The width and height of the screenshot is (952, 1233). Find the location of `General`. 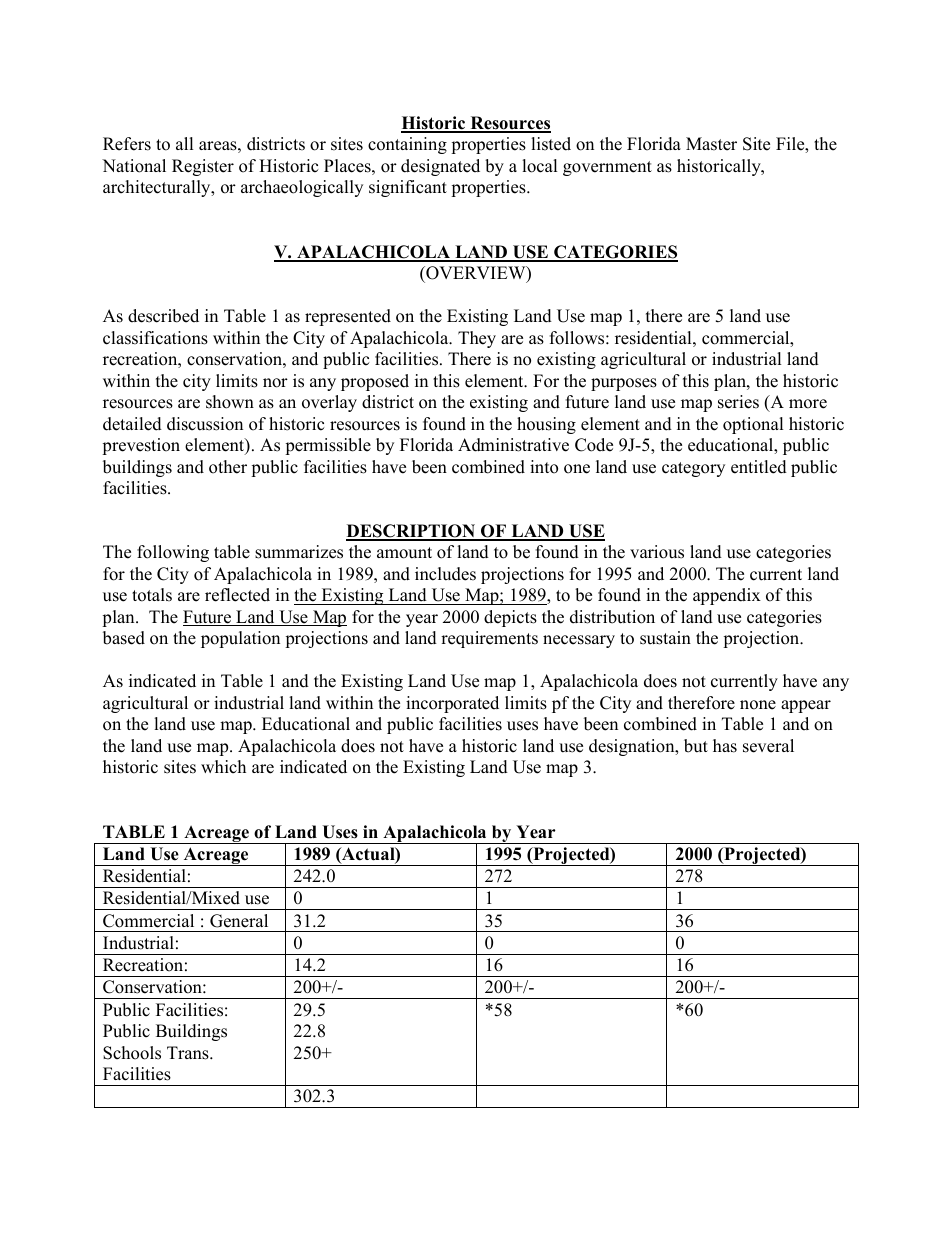

General is located at coordinates (239, 921).
